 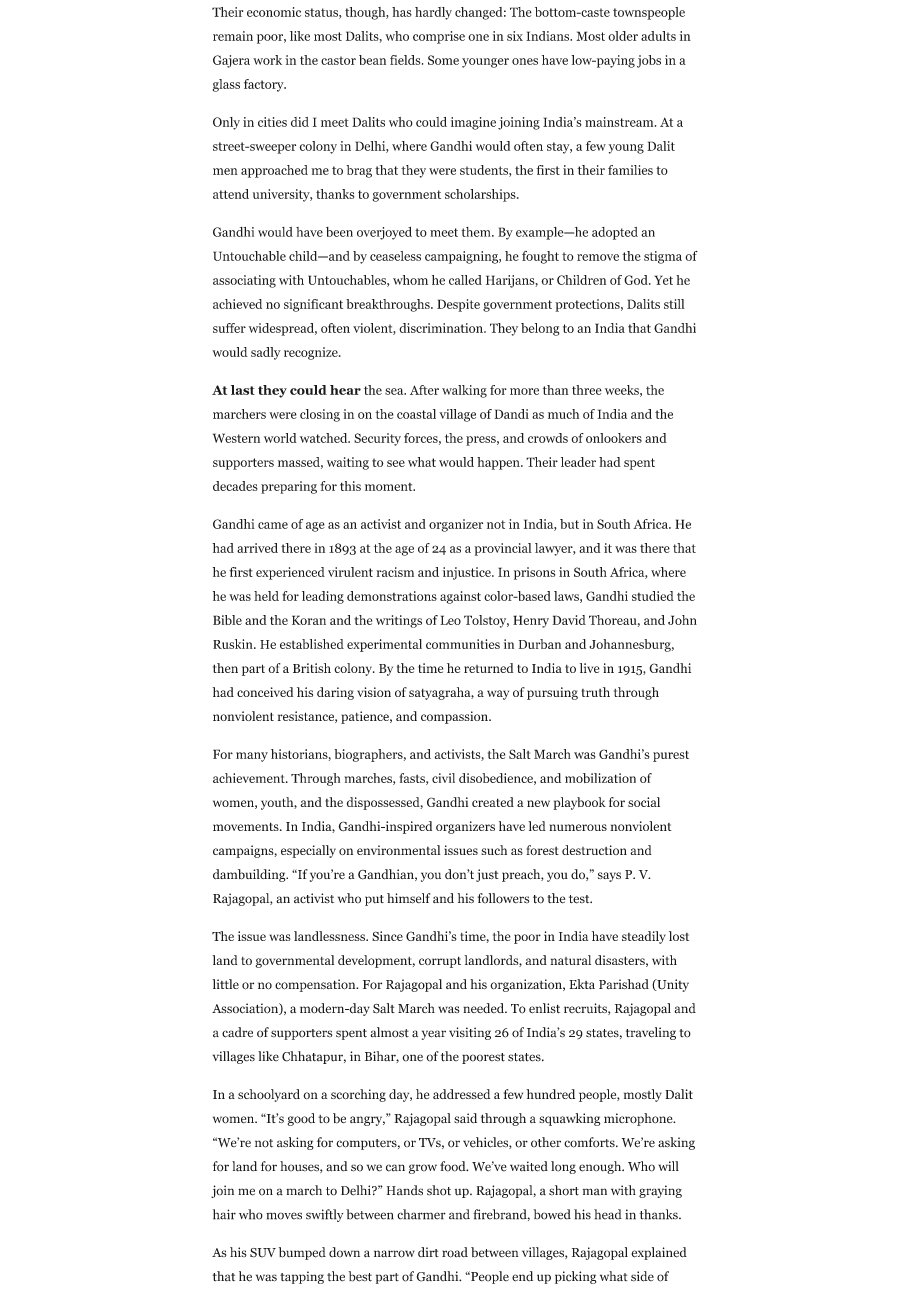 What do you see at coordinates (609, 877) in the image?
I see `says` at bounding box center [609, 877].
